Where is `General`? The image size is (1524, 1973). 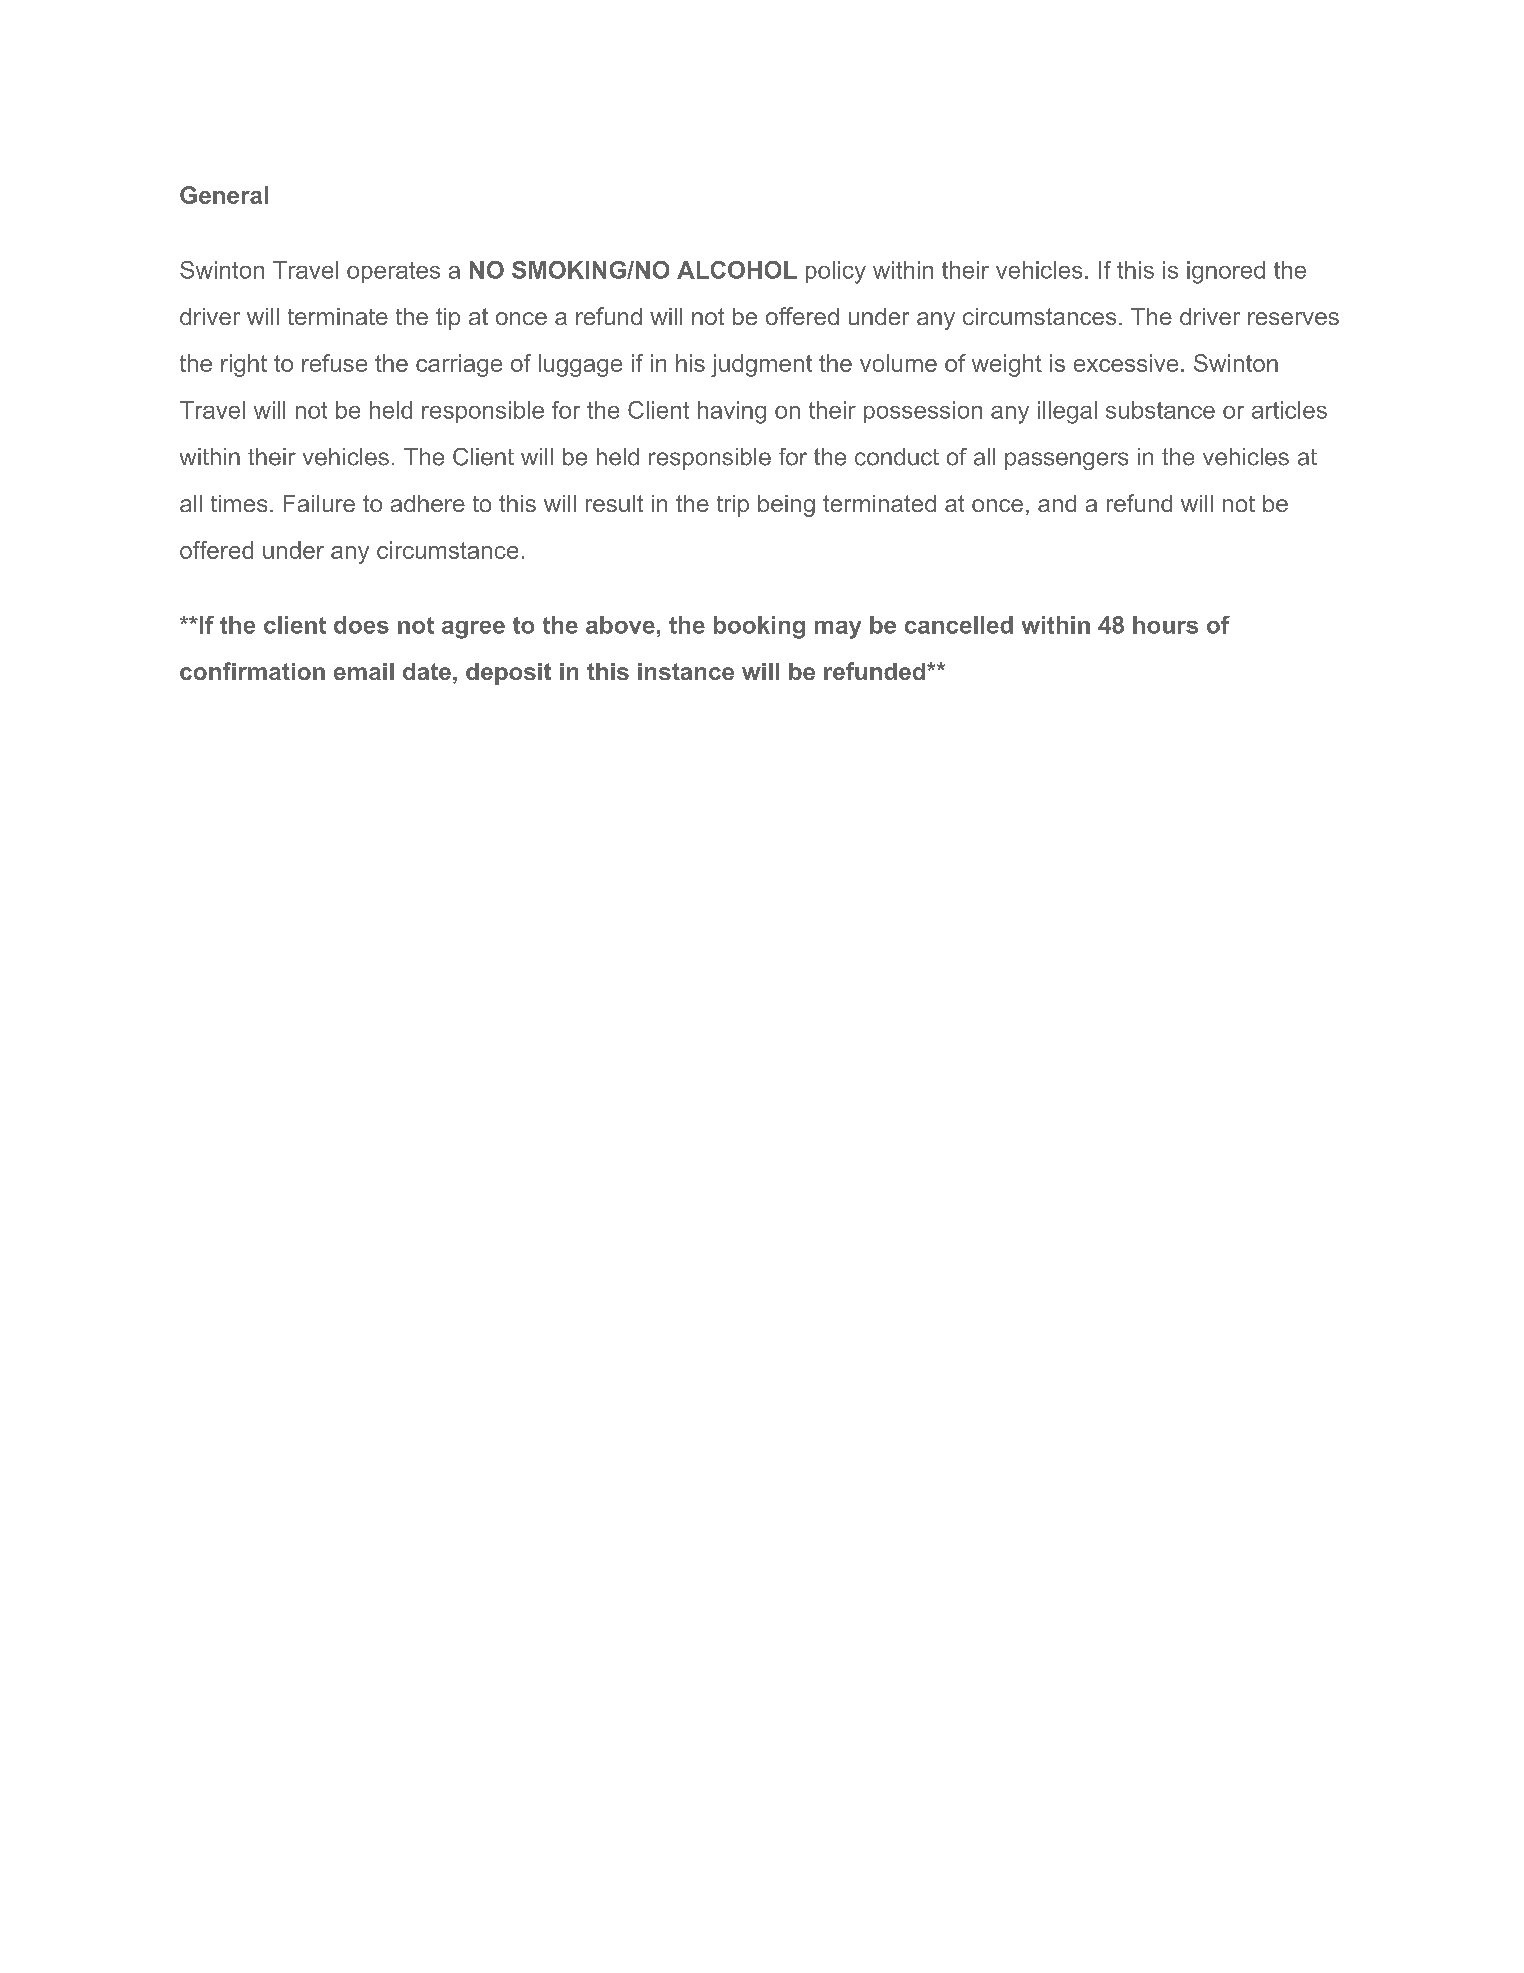
General is located at coordinates (224, 195).
